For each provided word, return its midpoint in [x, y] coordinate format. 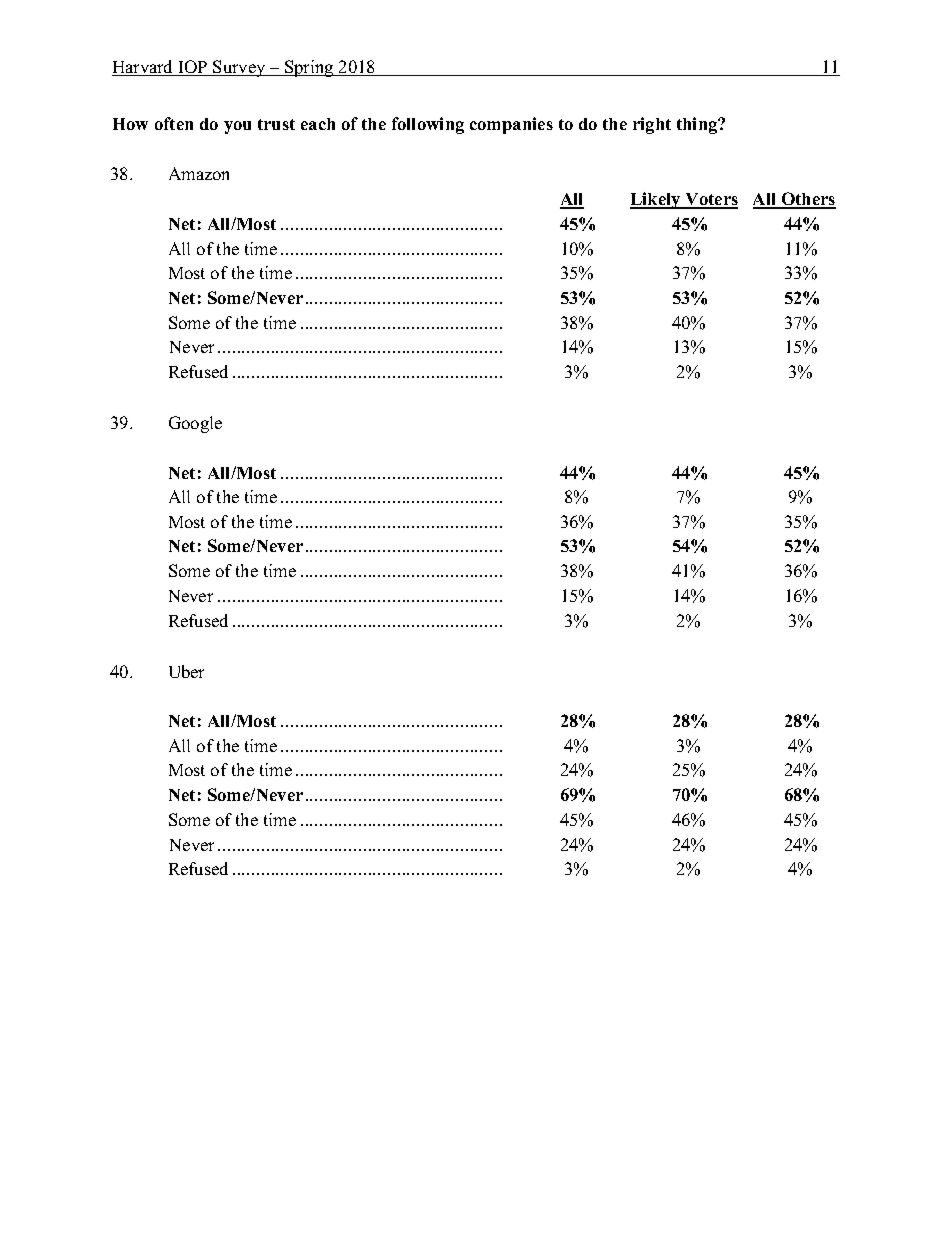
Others [807, 200]
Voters [710, 200]
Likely [656, 200]
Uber [186, 671]
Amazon [199, 173]
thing [698, 125]
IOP [193, 68]
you [237, 127]
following [428, 125]
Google [195, 424]
